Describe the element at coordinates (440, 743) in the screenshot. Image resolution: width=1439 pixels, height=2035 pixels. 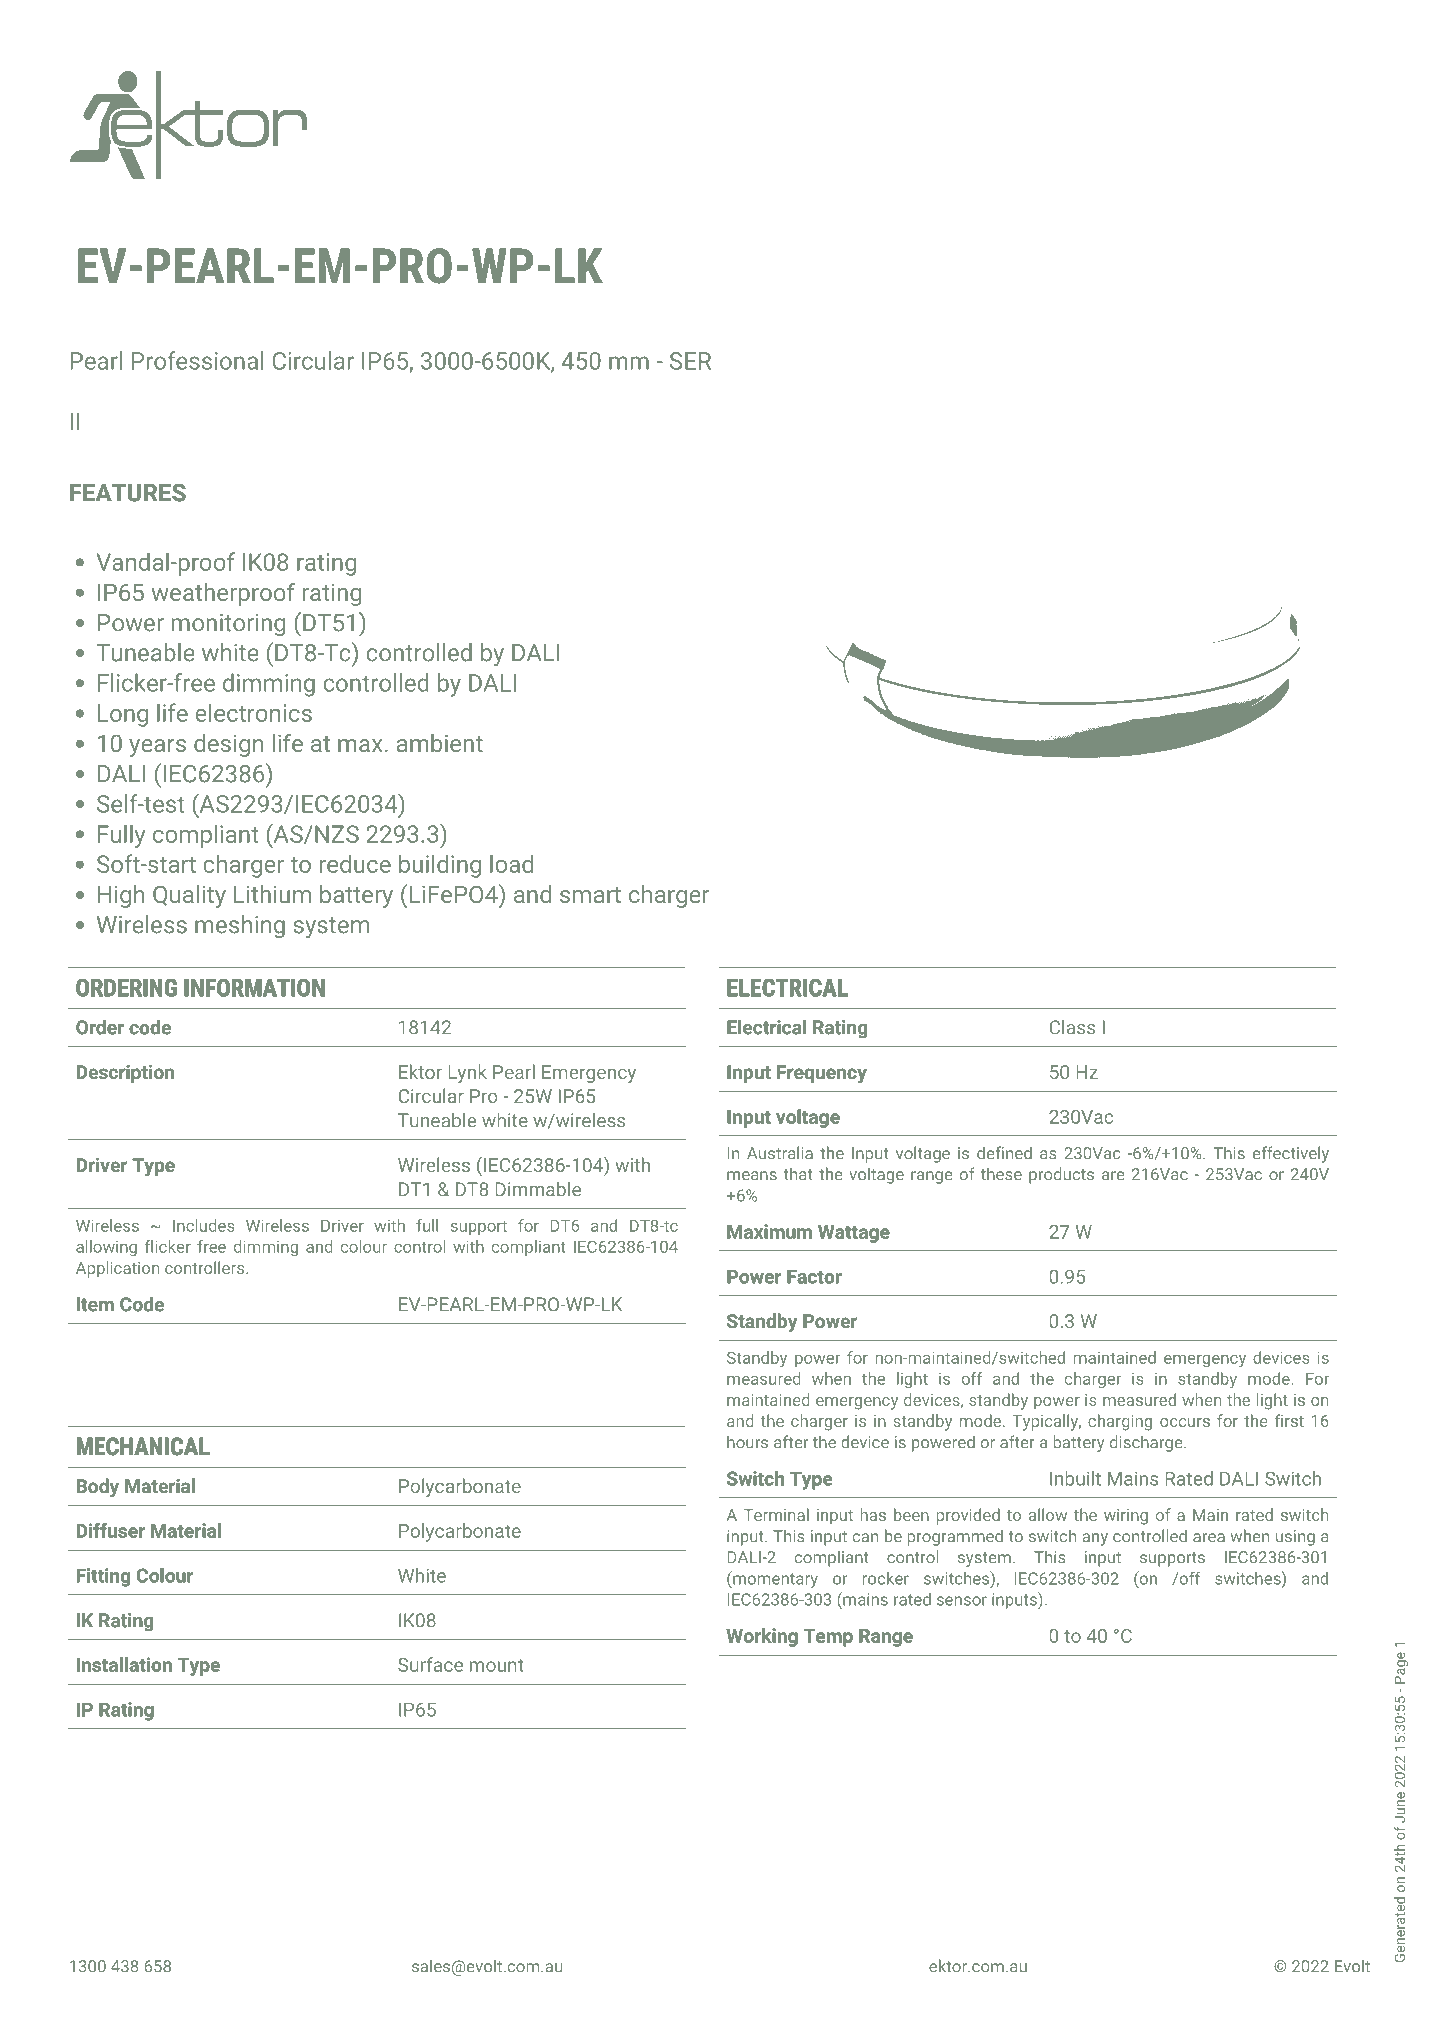
I see `ambient` at that location.
